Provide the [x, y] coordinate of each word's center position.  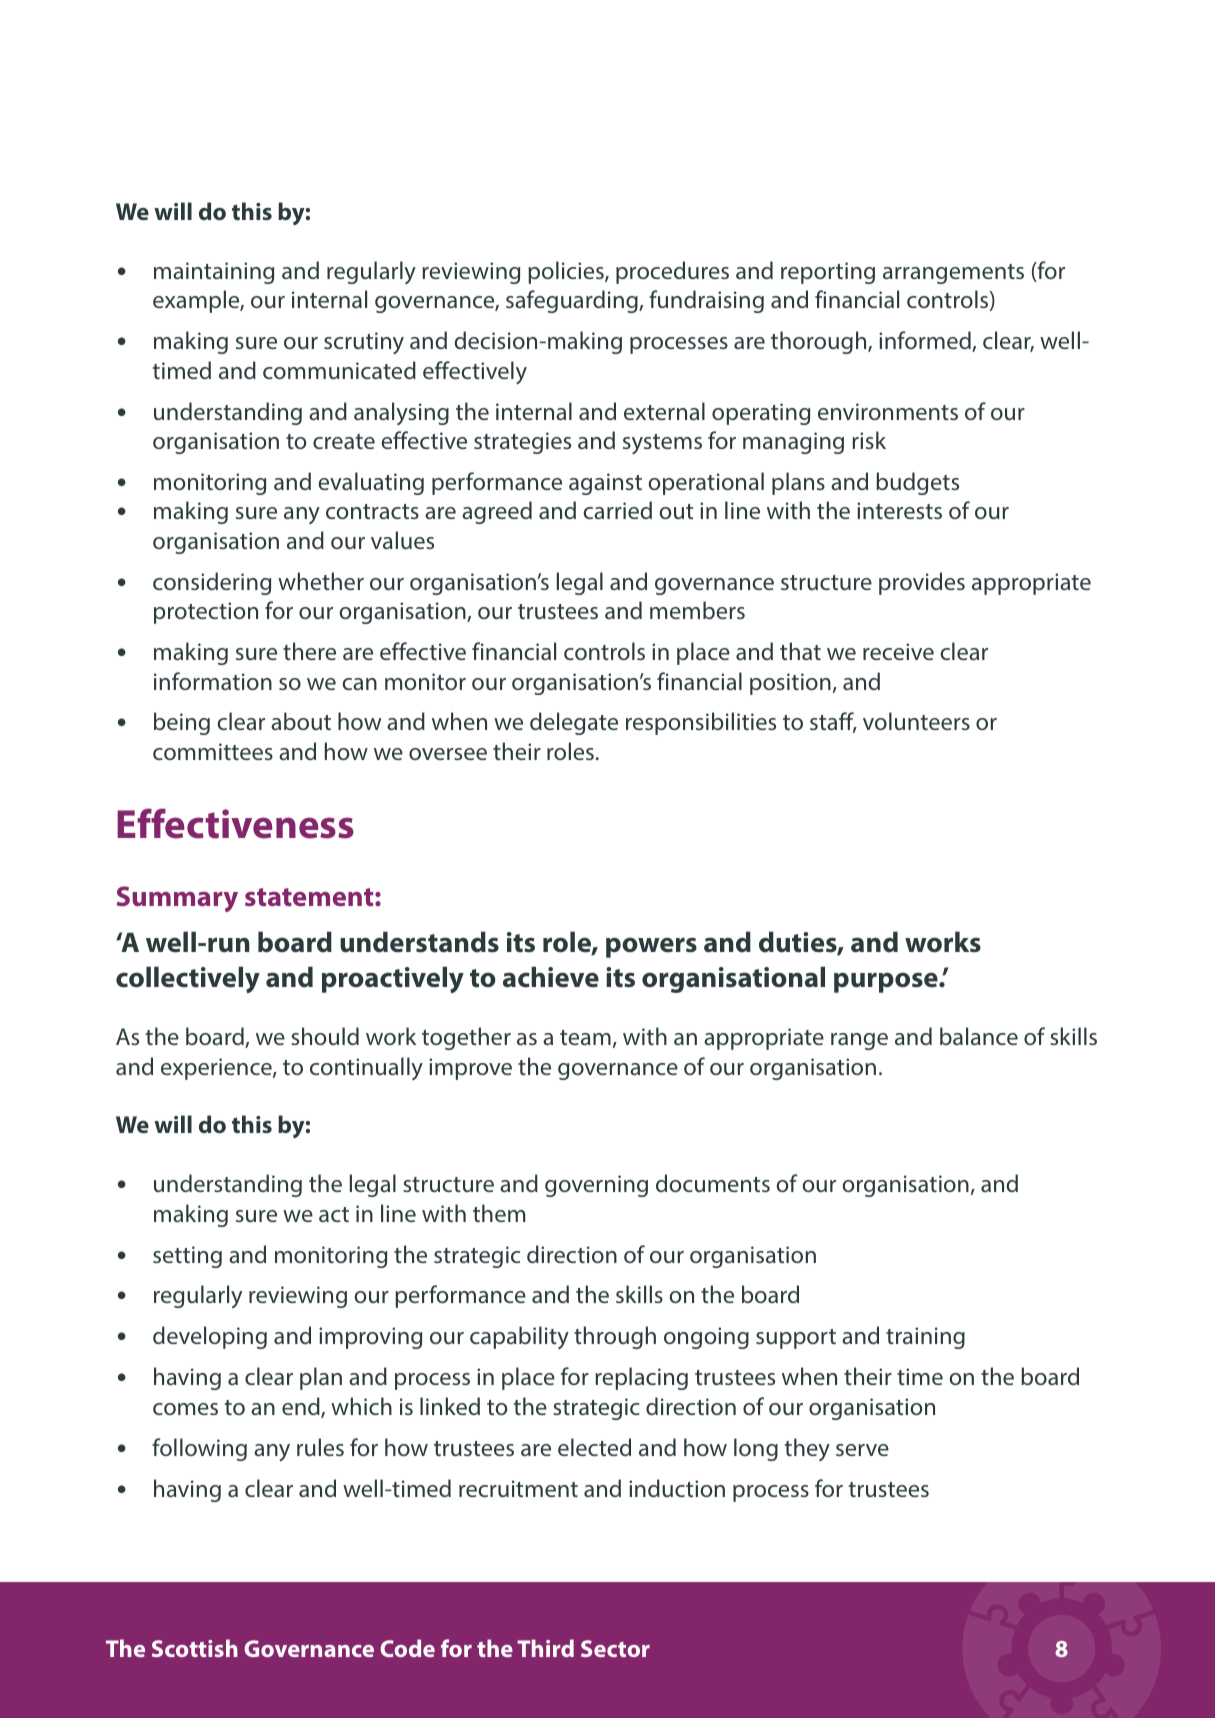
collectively [188, 979]
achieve [551, 977]
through [615, 1337]
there [309, 651]
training [925, 1338]
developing [210, 1337]
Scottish [195, 1648]
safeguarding [573, 301]
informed [926, 341]
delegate [574, 723]
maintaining [214, 273]
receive [898, 651]
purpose [887, 982]
